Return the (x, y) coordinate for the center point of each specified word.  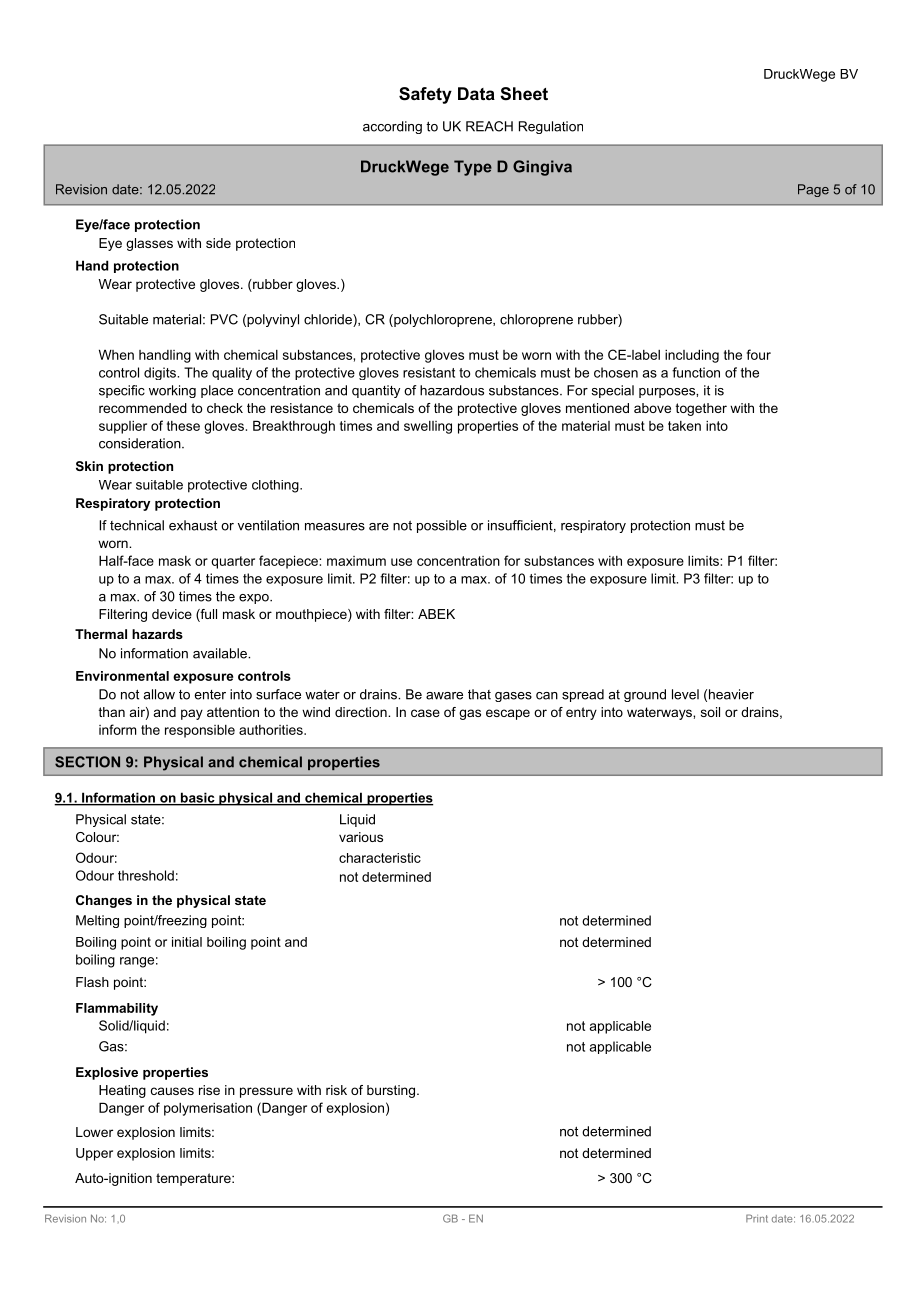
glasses (149, 244)
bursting (391, 1091)
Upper (94, 1154)
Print (757, 1218)
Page (813, 190)
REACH (489, 126)
